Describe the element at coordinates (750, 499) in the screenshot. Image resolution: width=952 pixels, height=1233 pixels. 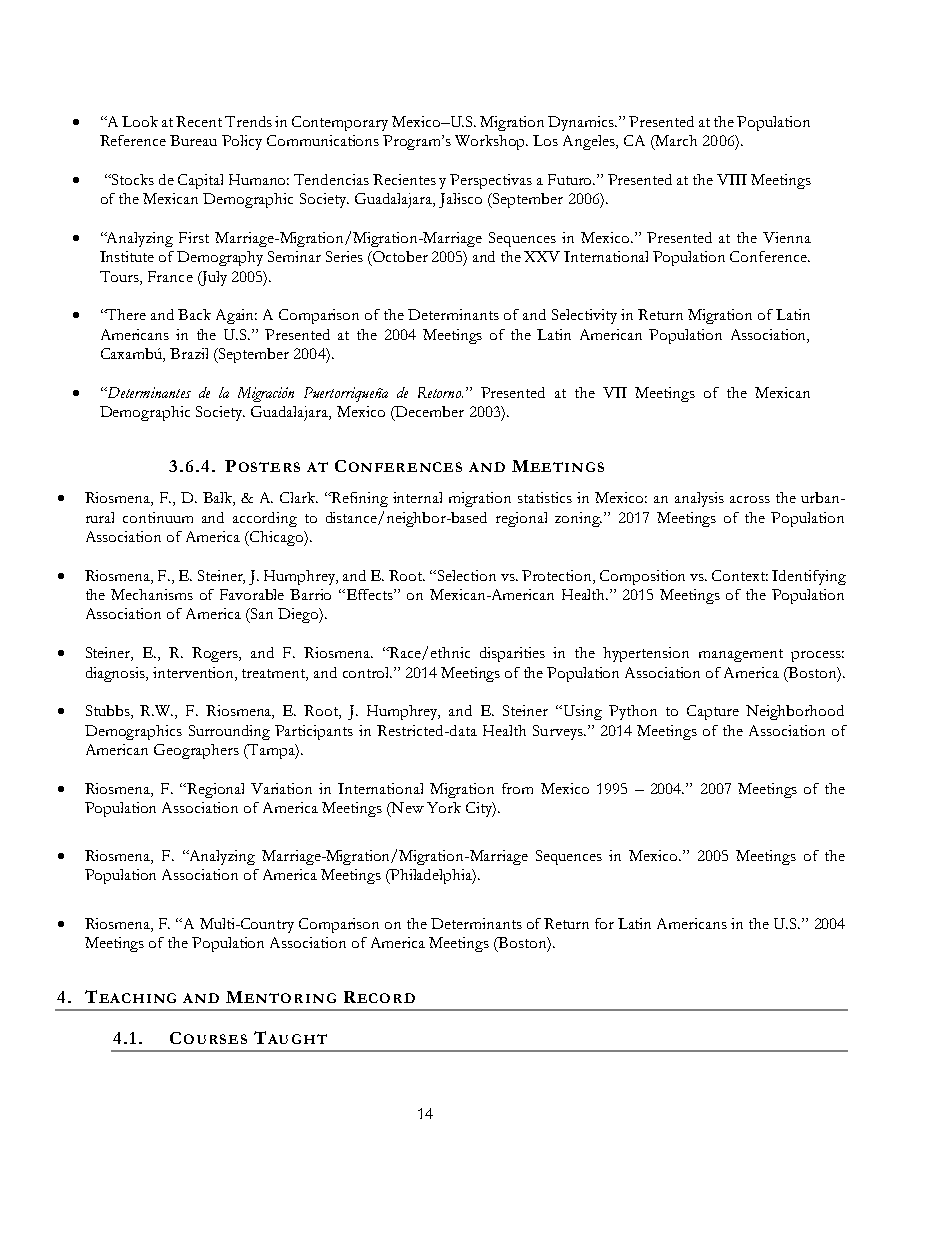
I see `across` at that location.
